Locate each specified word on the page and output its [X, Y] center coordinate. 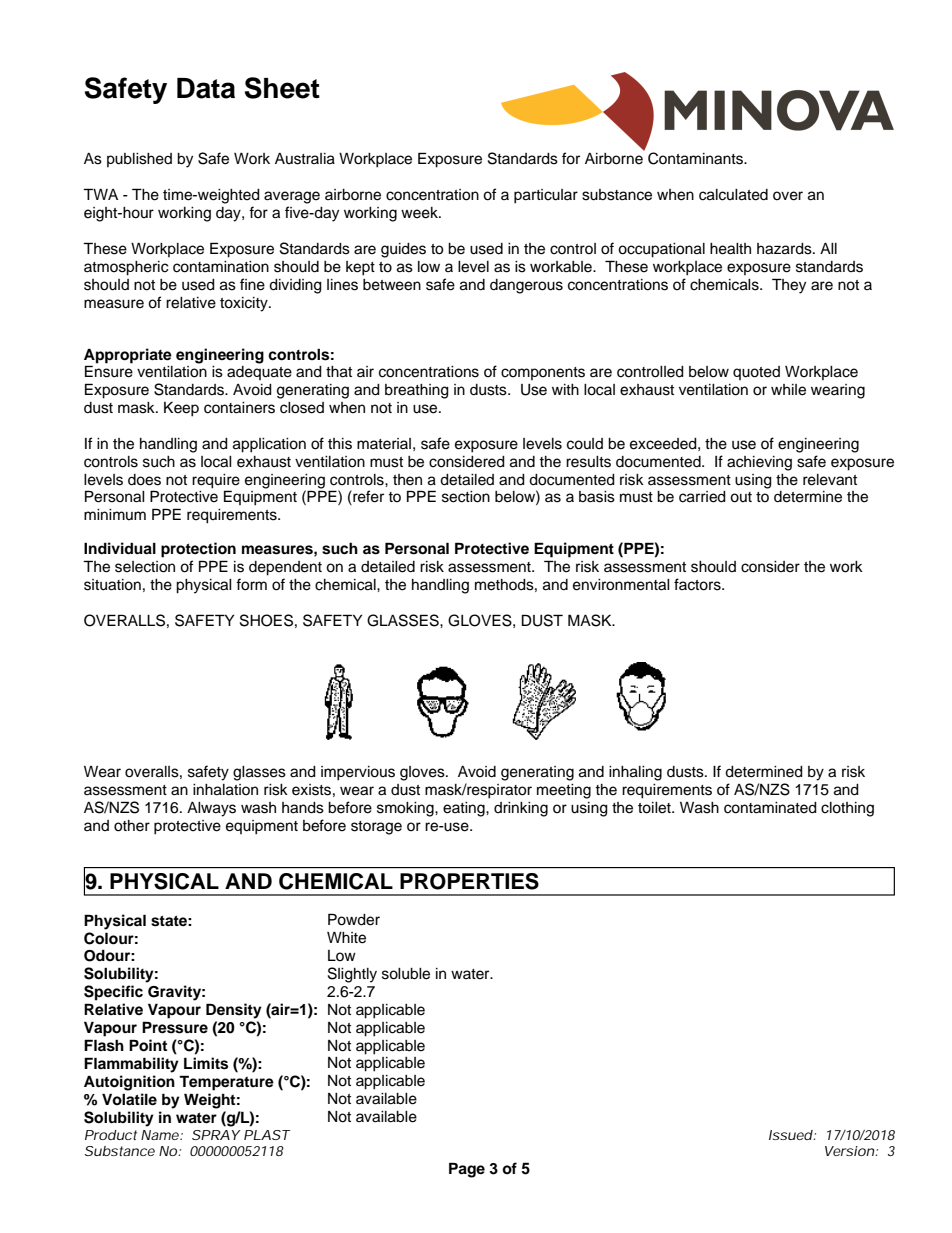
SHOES [266, 620]
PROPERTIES [469, 881]
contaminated [770, 808]
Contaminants [696, 158]
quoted [756, 373]
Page [467, 1170]
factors [698, 584]
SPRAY [216, 1135]
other [132, 826]
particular [546, 196]
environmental [621, 585]
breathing [417, 391]
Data [206, 88]
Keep [181, 409]
